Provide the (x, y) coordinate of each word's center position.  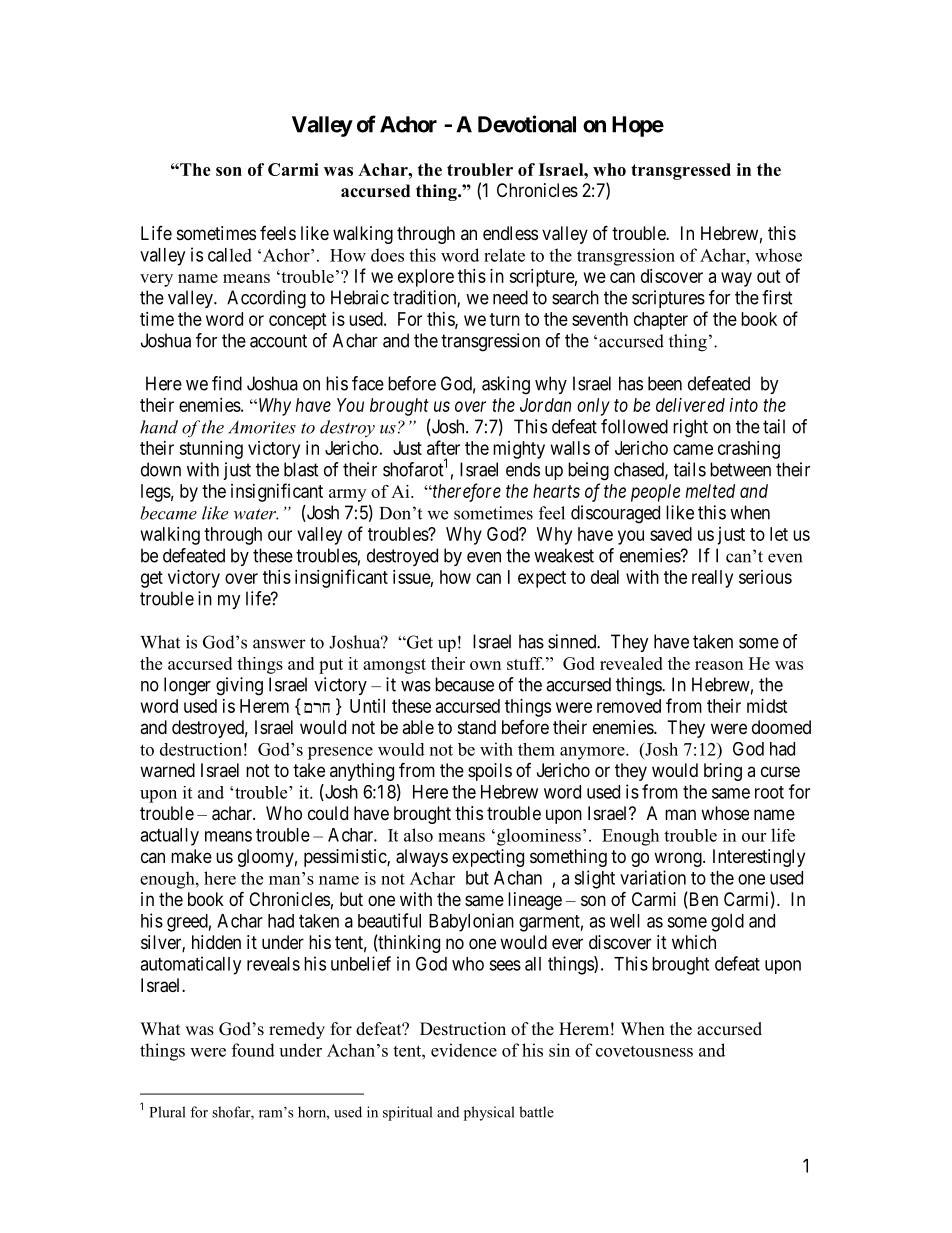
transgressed (681, 171)
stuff (525, 663)
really (712, 579)
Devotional (527, 124)
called (230, 255)
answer (279, 644)
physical (489, 1113)
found (253, 1050)
